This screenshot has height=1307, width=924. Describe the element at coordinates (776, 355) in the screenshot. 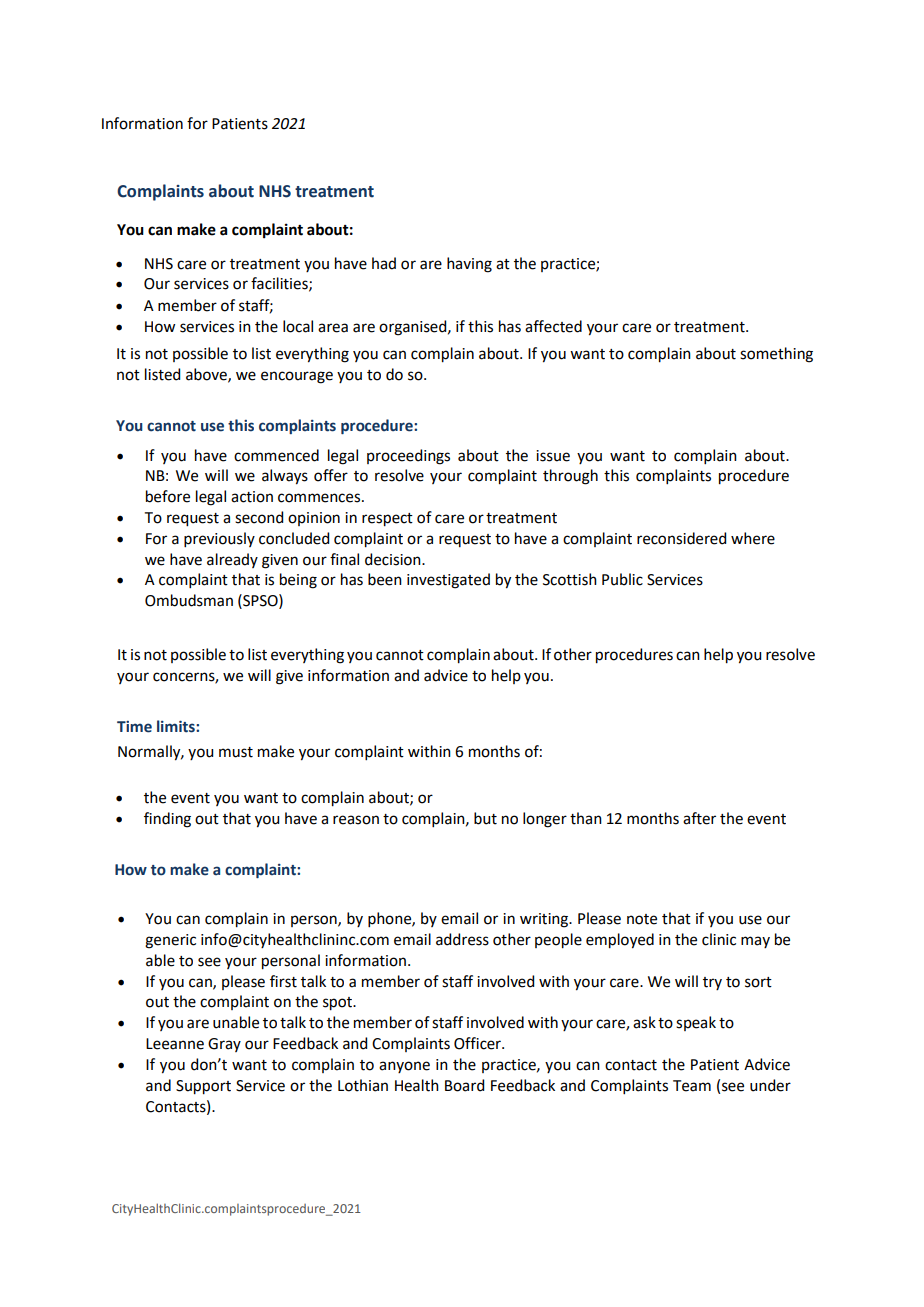

I see `something` at that location.
